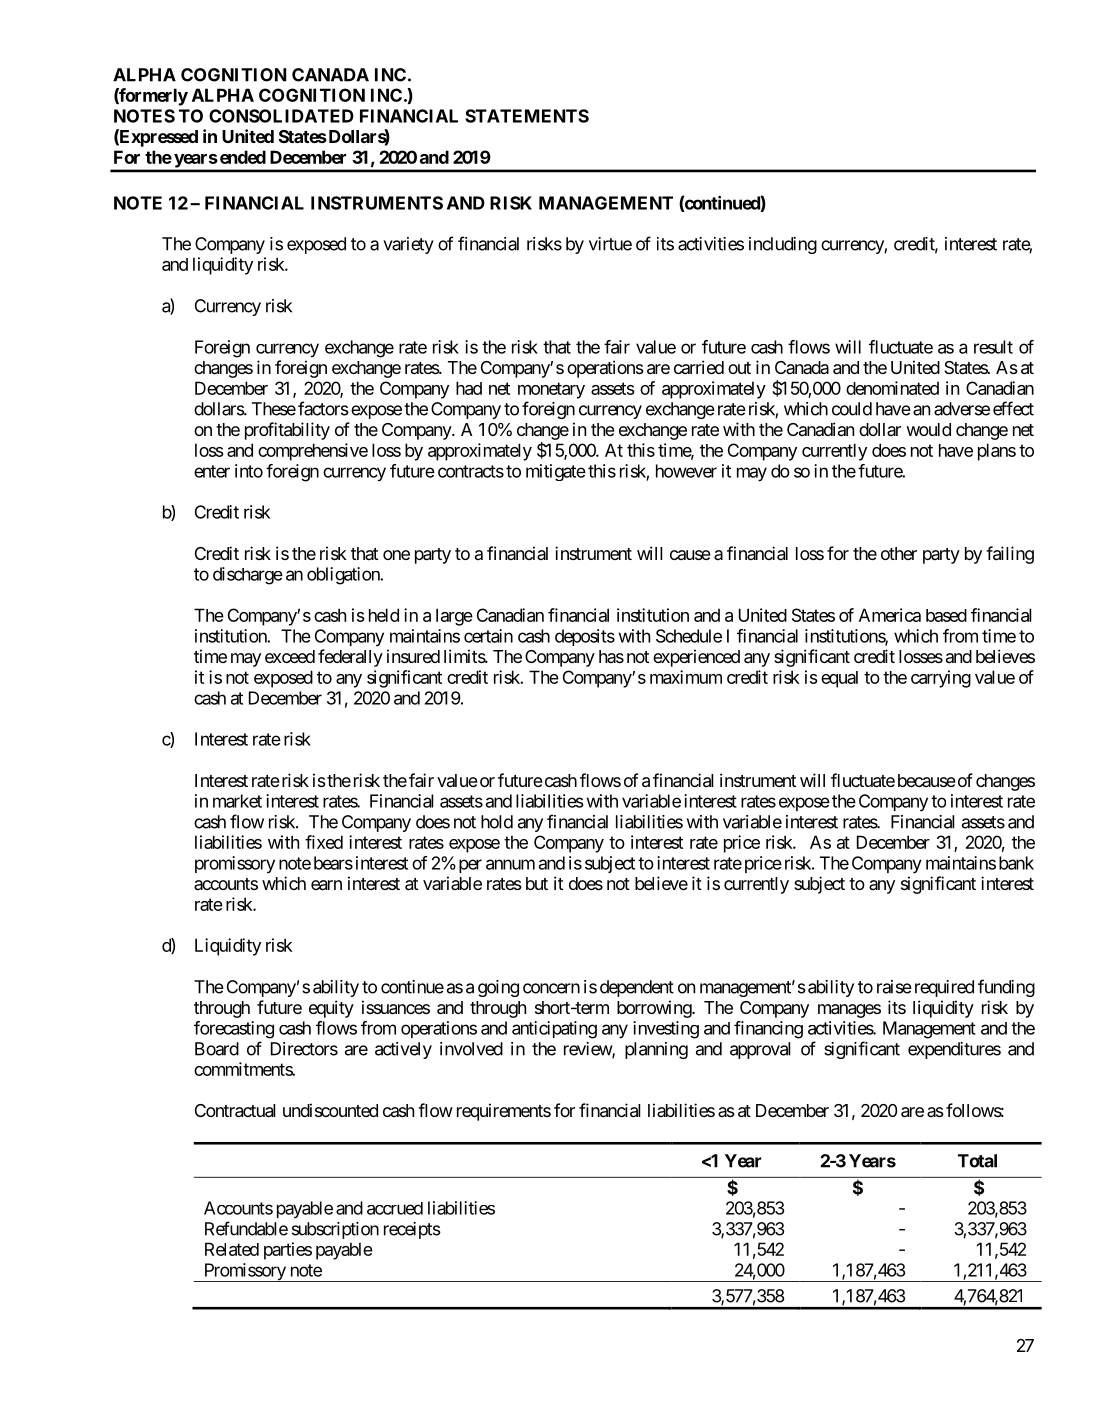  Describe the element at coordinates (783, 245) in the page. I see `including` at that location.
